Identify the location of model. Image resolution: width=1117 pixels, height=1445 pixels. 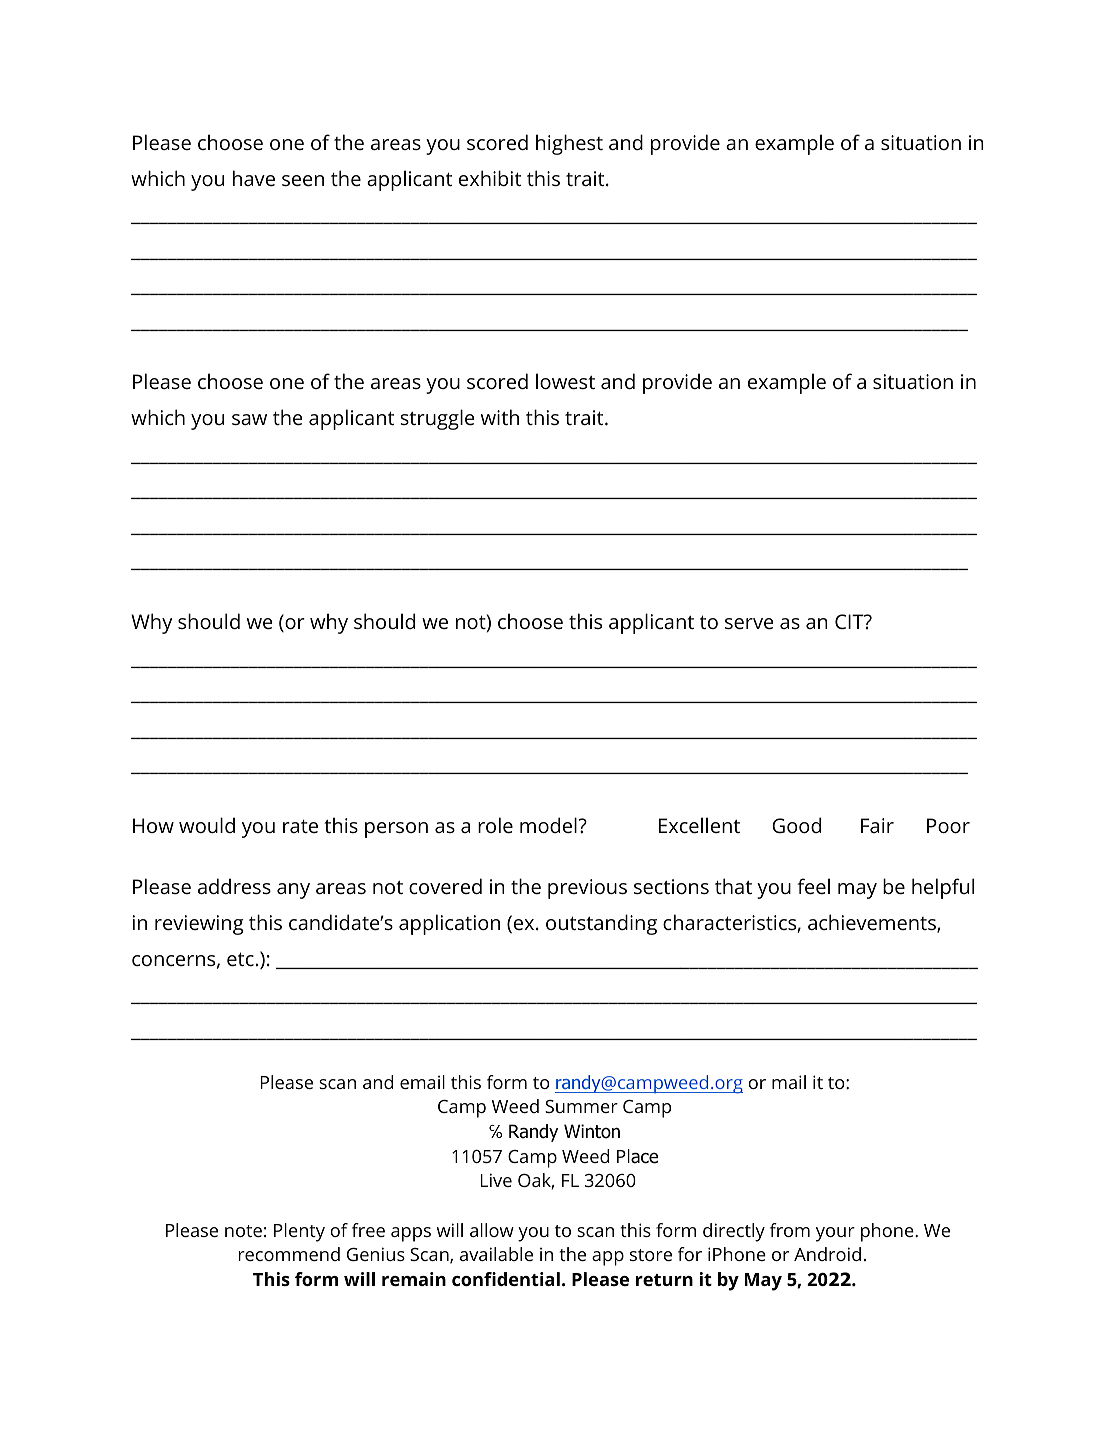
(549, 825).
